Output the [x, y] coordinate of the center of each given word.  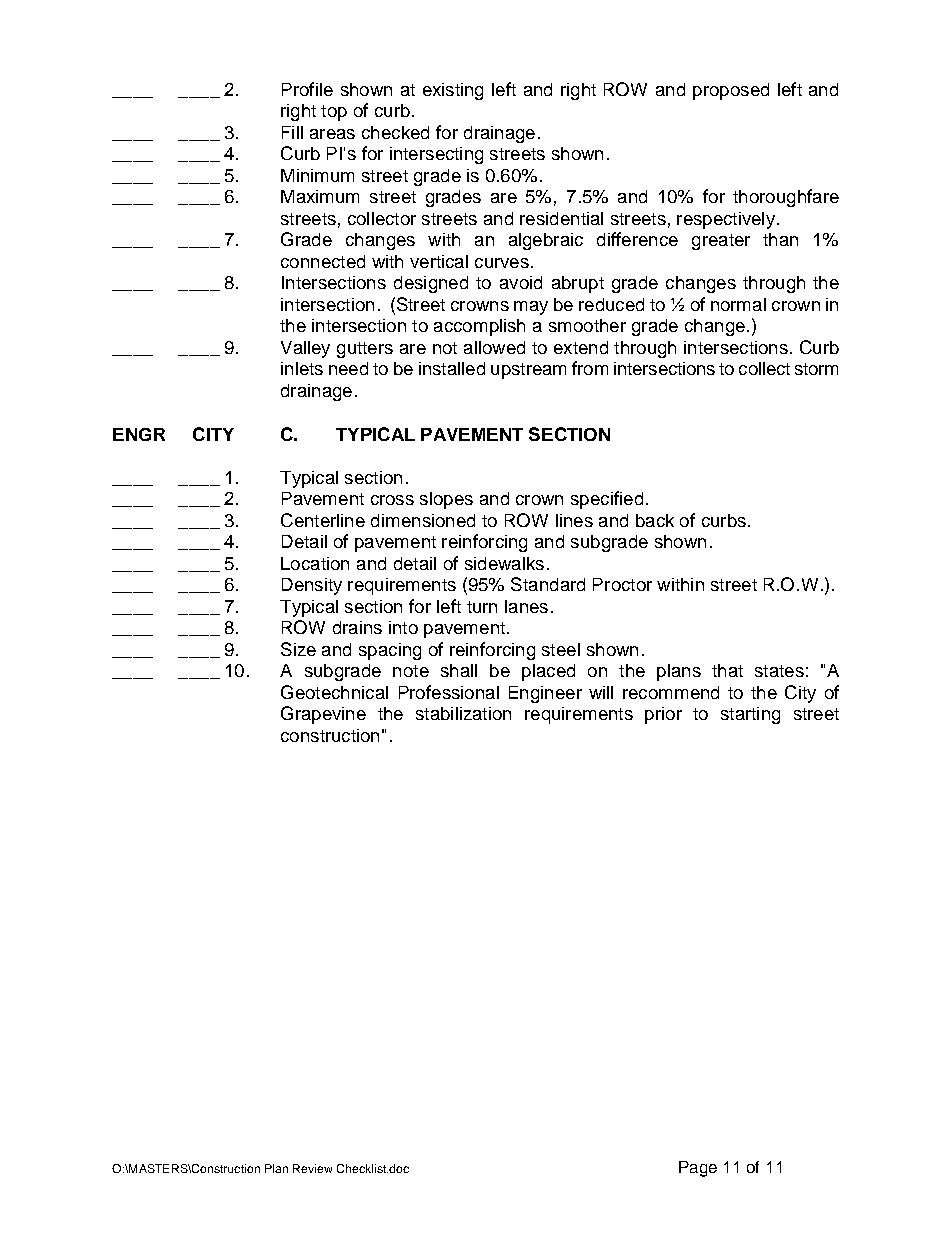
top [334, 113]
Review [312, 1168]
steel [561, 649]
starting [750, 715]
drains [357, 627]
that [727, 670]
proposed [731, 91]
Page [698, 1169]
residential [561, 218]
